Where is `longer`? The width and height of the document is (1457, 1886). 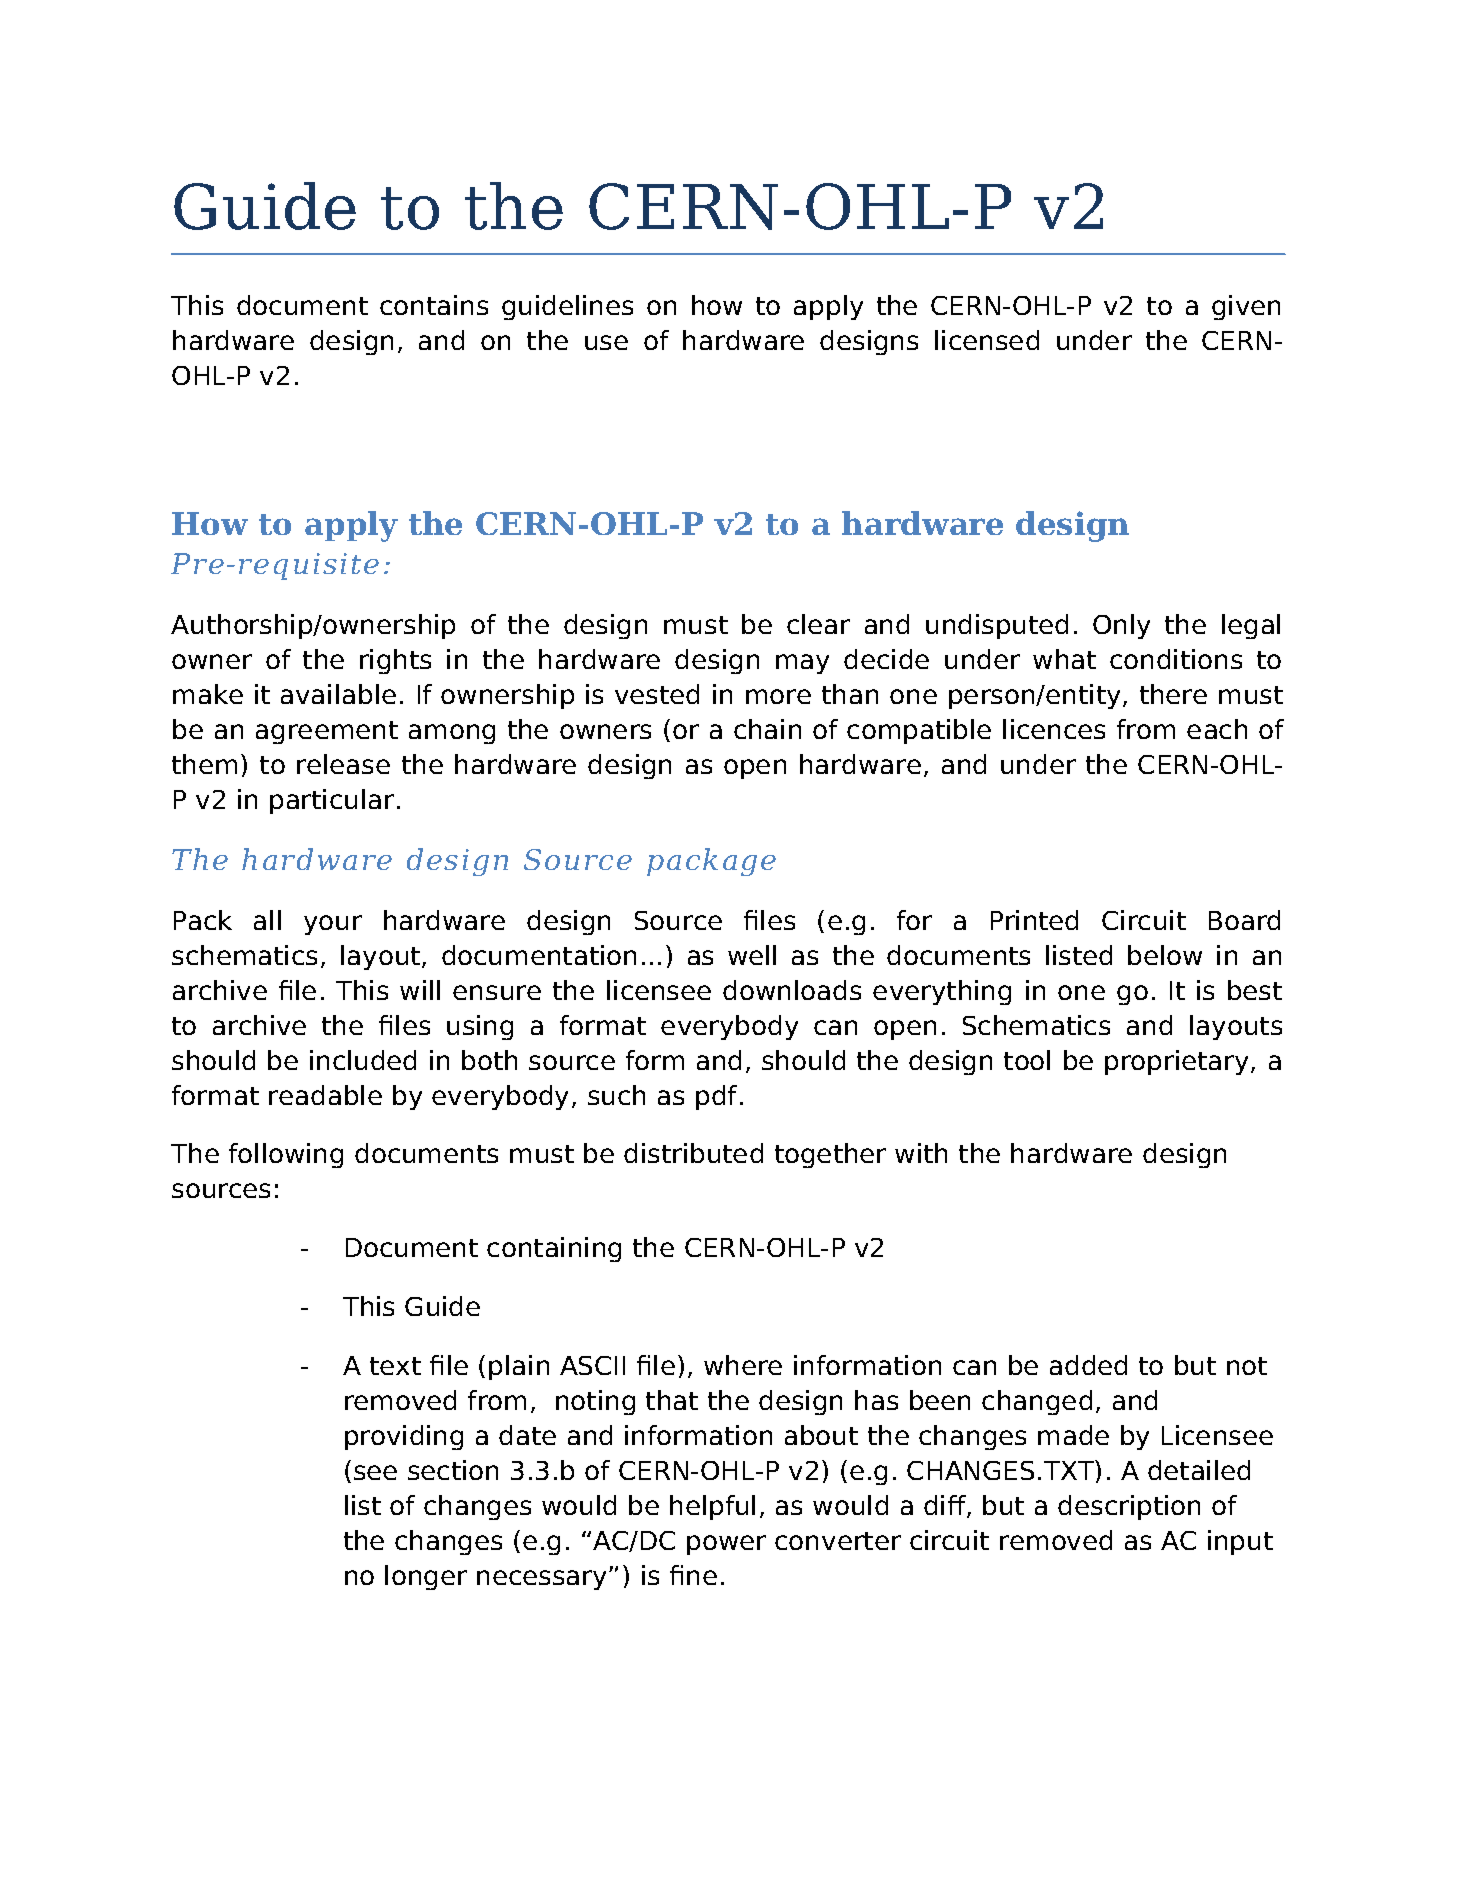
longer is located at coordinates (426, 1577).
